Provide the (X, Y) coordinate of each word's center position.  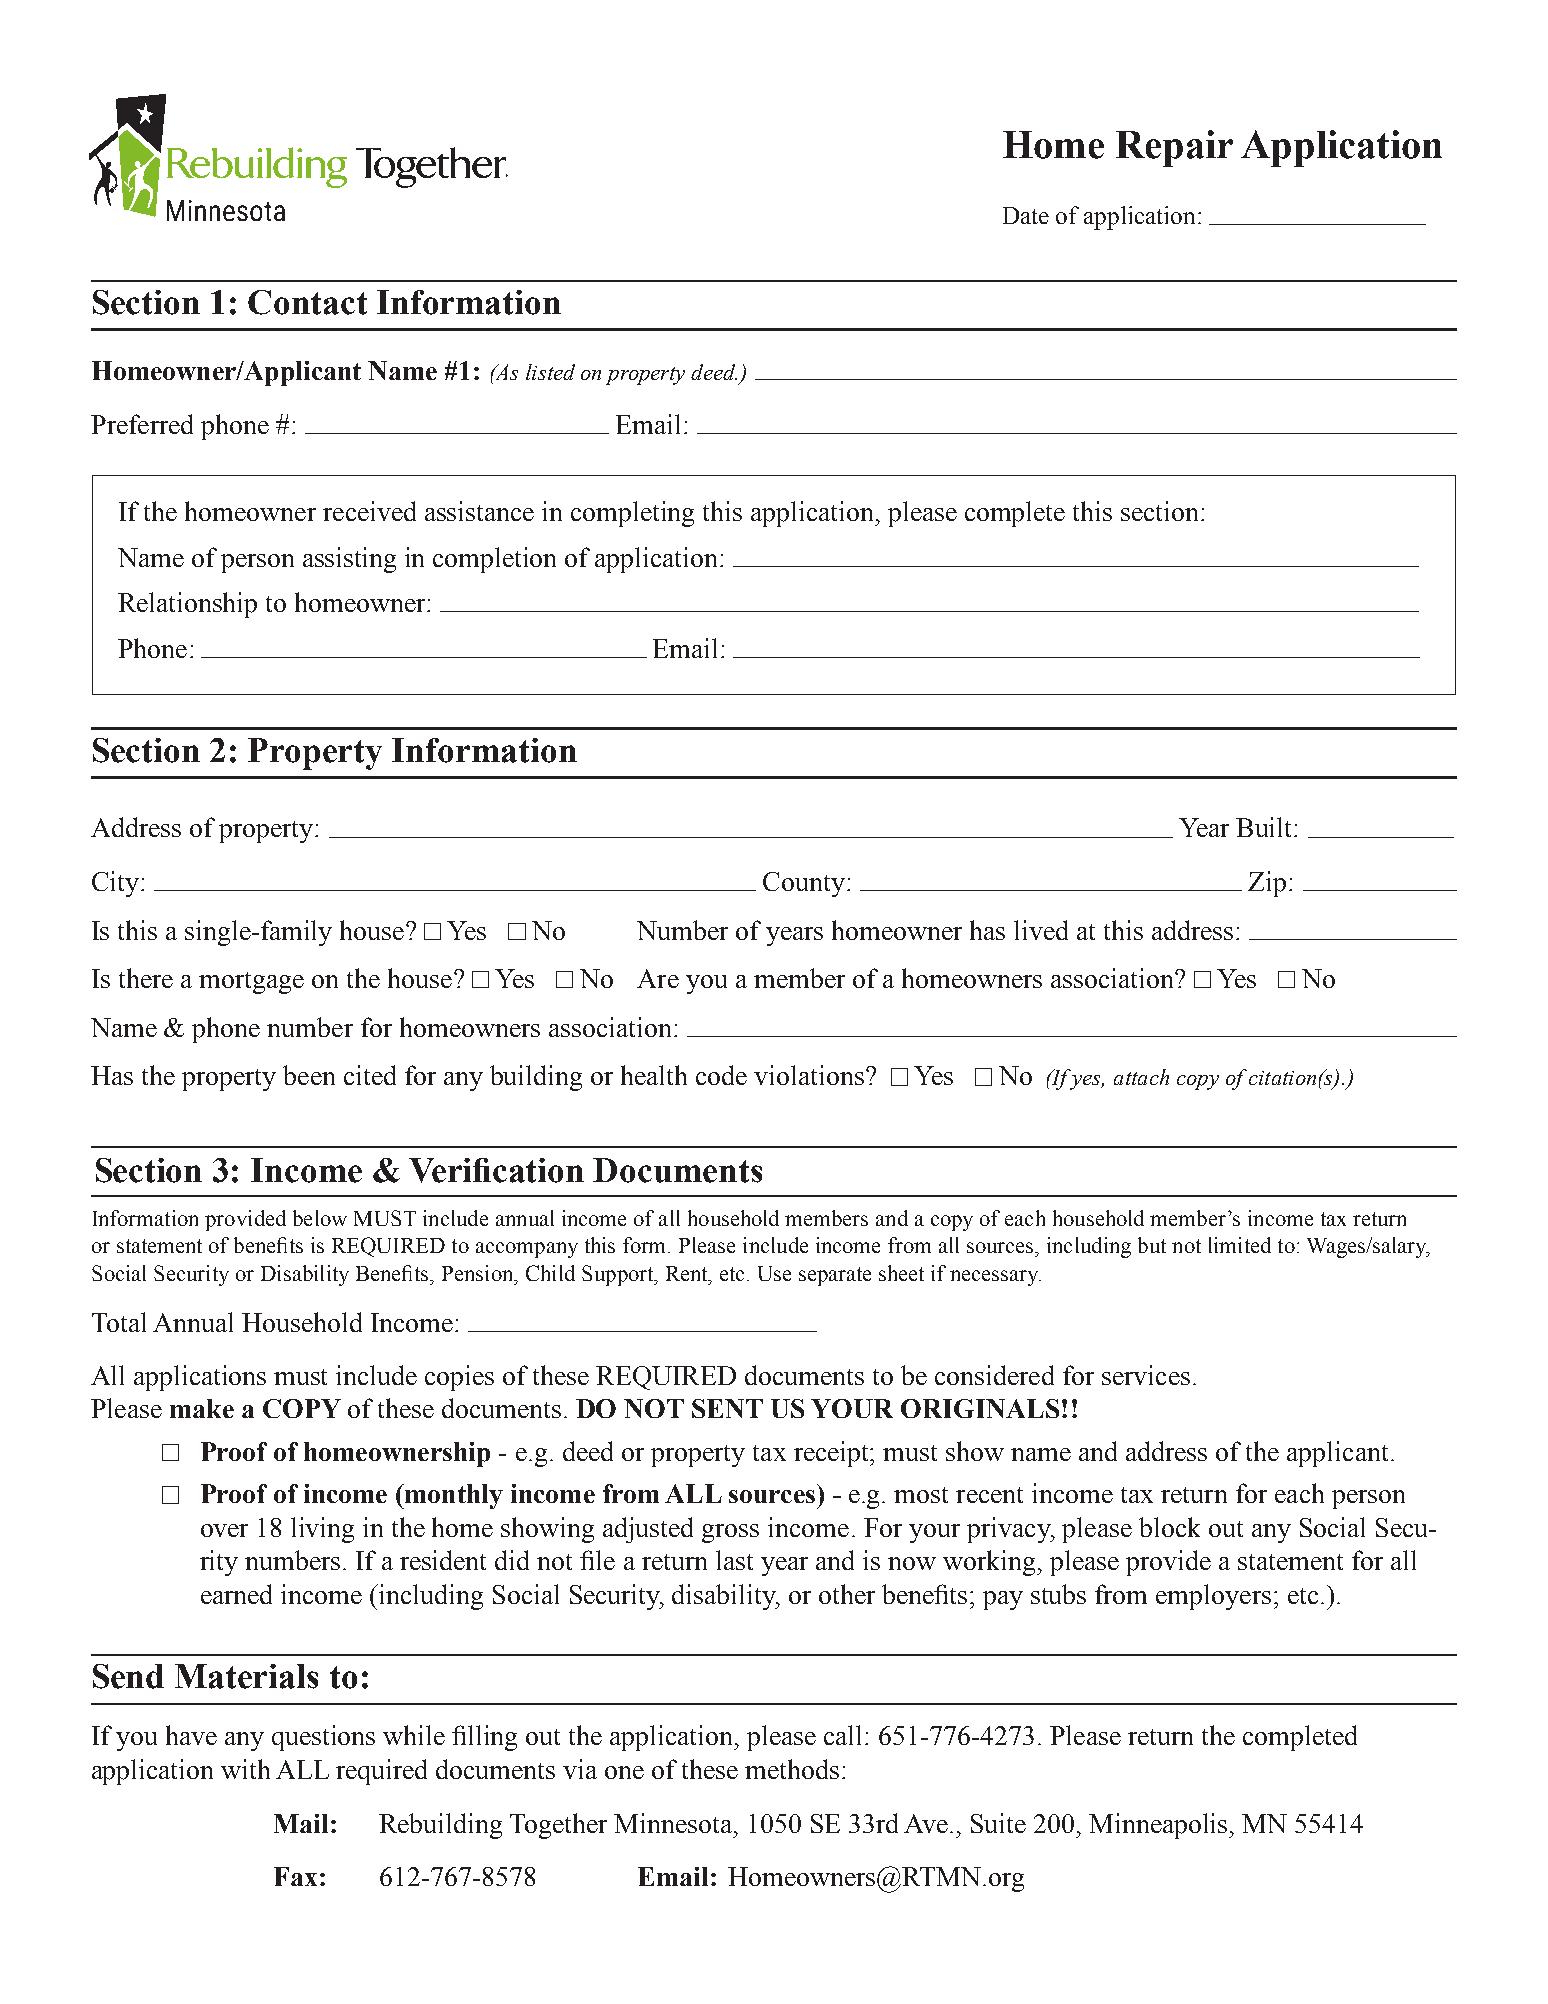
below (320, 1218)
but (1152, 1245)
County (804, 884)
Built (1265, 827)
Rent (688, 1273)
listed (550, 372)
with (245, 1769)
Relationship (187, 605)
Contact (307, 302)
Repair (1174, 148)
